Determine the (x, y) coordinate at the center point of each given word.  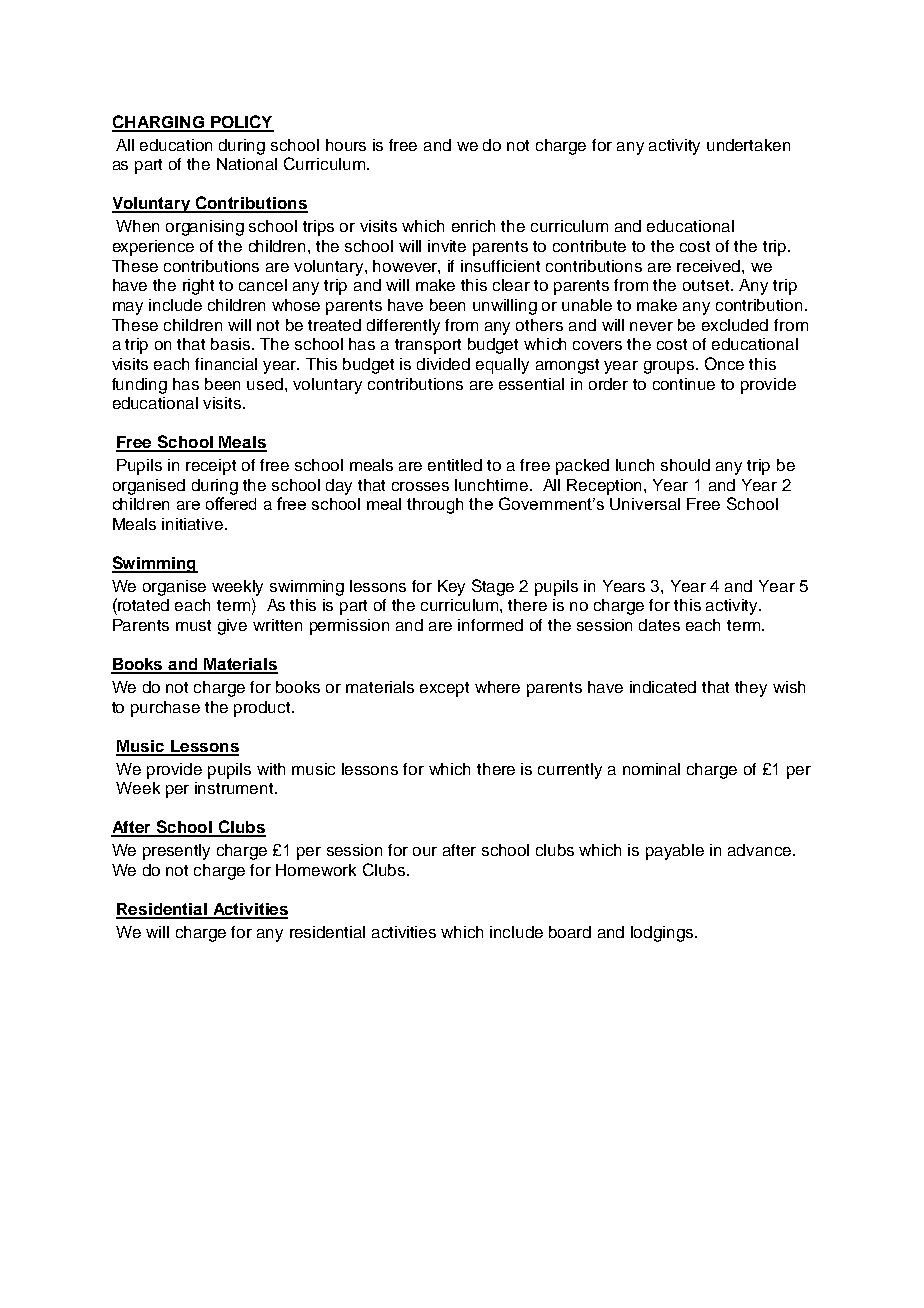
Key (451, 588)
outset (707, 285)
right (198, 287)
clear (511, 285)
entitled (455, 465)
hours (346, 145)
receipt (211, 467)
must (193, 625)
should (685, 465)
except (444, 689)
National (247, 164)
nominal (651, 769)
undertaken (748, 145)
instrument (236, 788)
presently (176, 852)
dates (659, 625)
